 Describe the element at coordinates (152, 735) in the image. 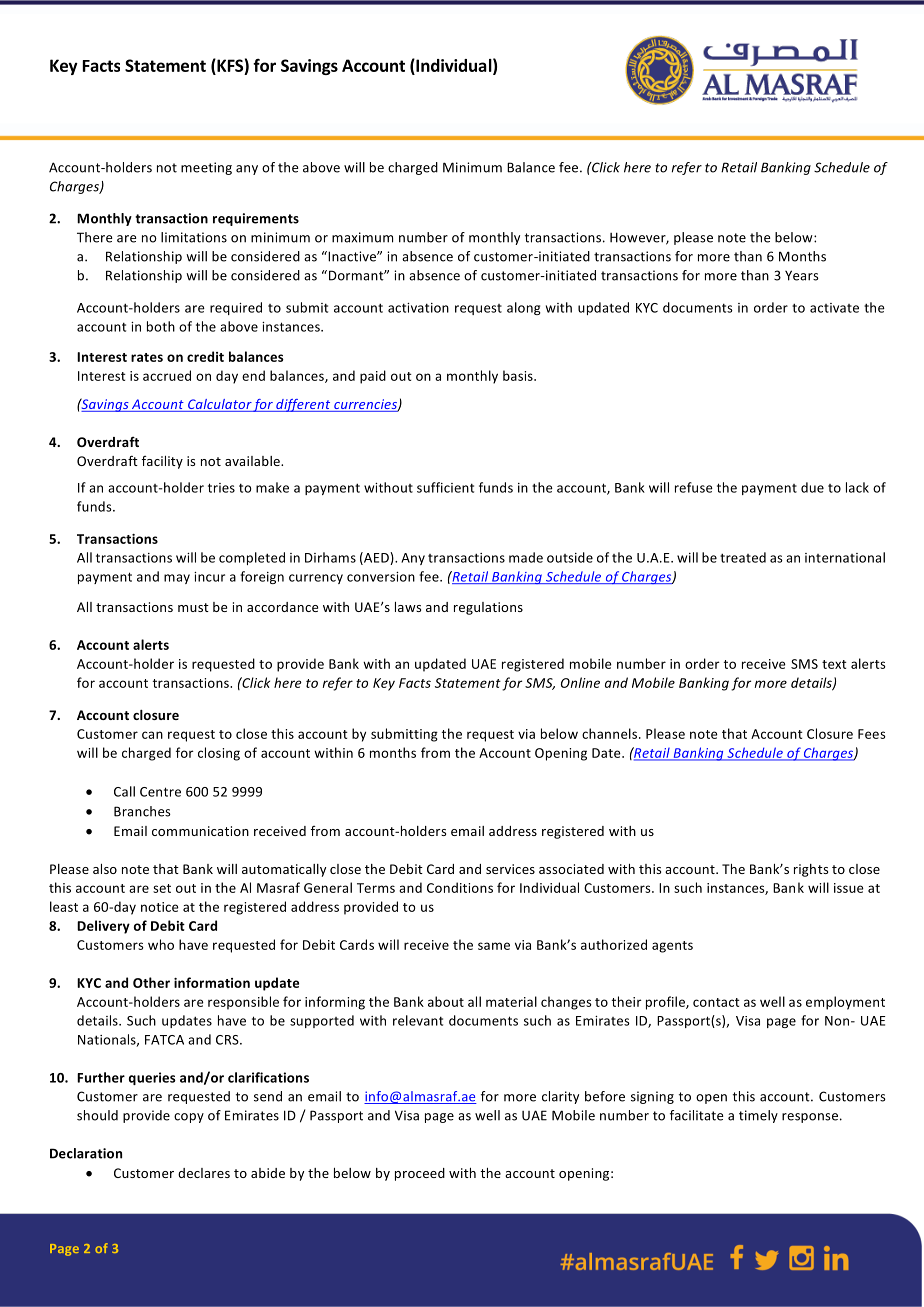

I see `can` at that location.
